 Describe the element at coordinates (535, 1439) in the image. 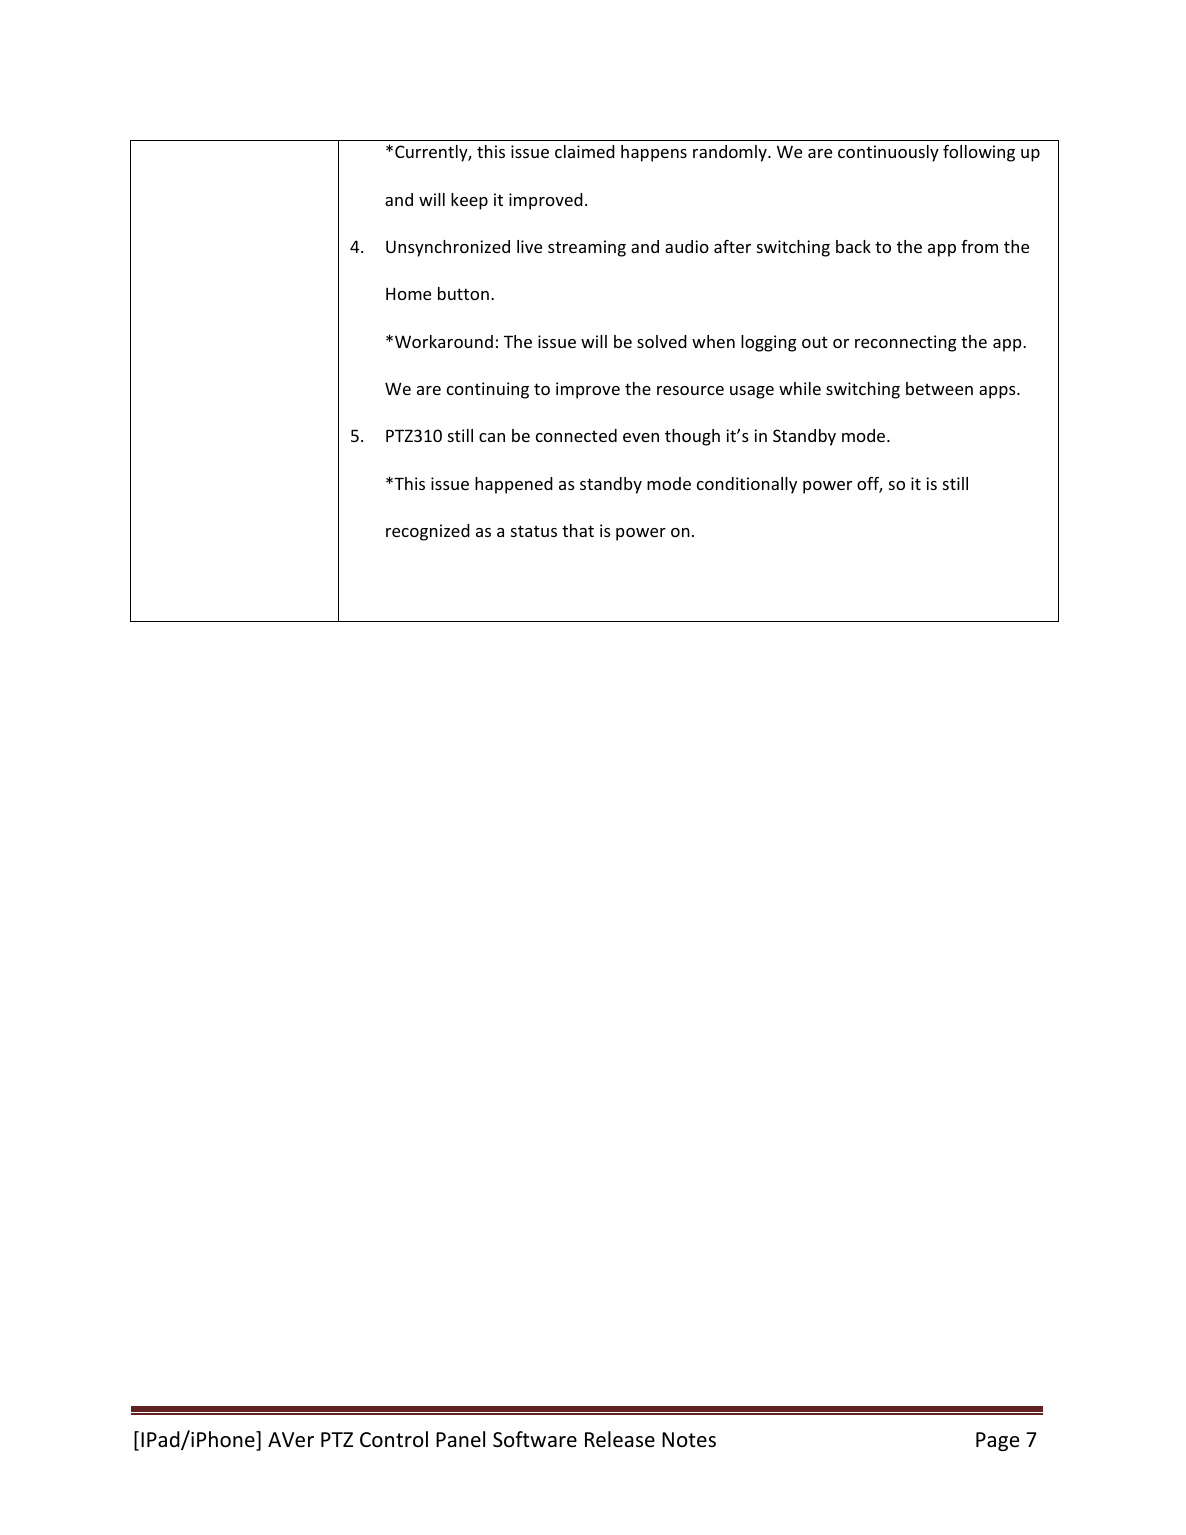

I see `Software` at that location.
